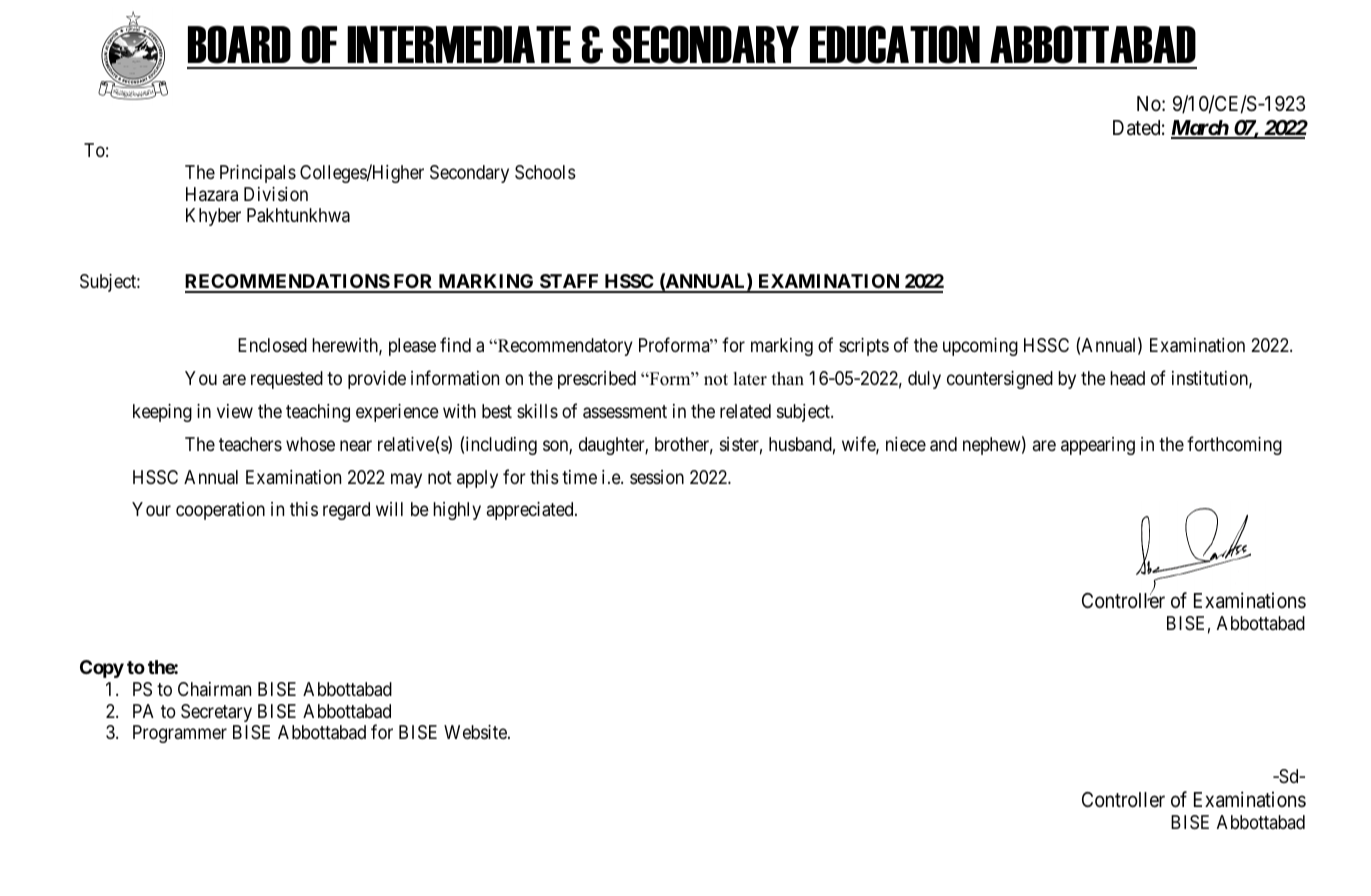 This image has height=896, width=1371. What do you see at coordinates (545, 172) in the image?
I see `Schools` at bounding box center [545, 172].
